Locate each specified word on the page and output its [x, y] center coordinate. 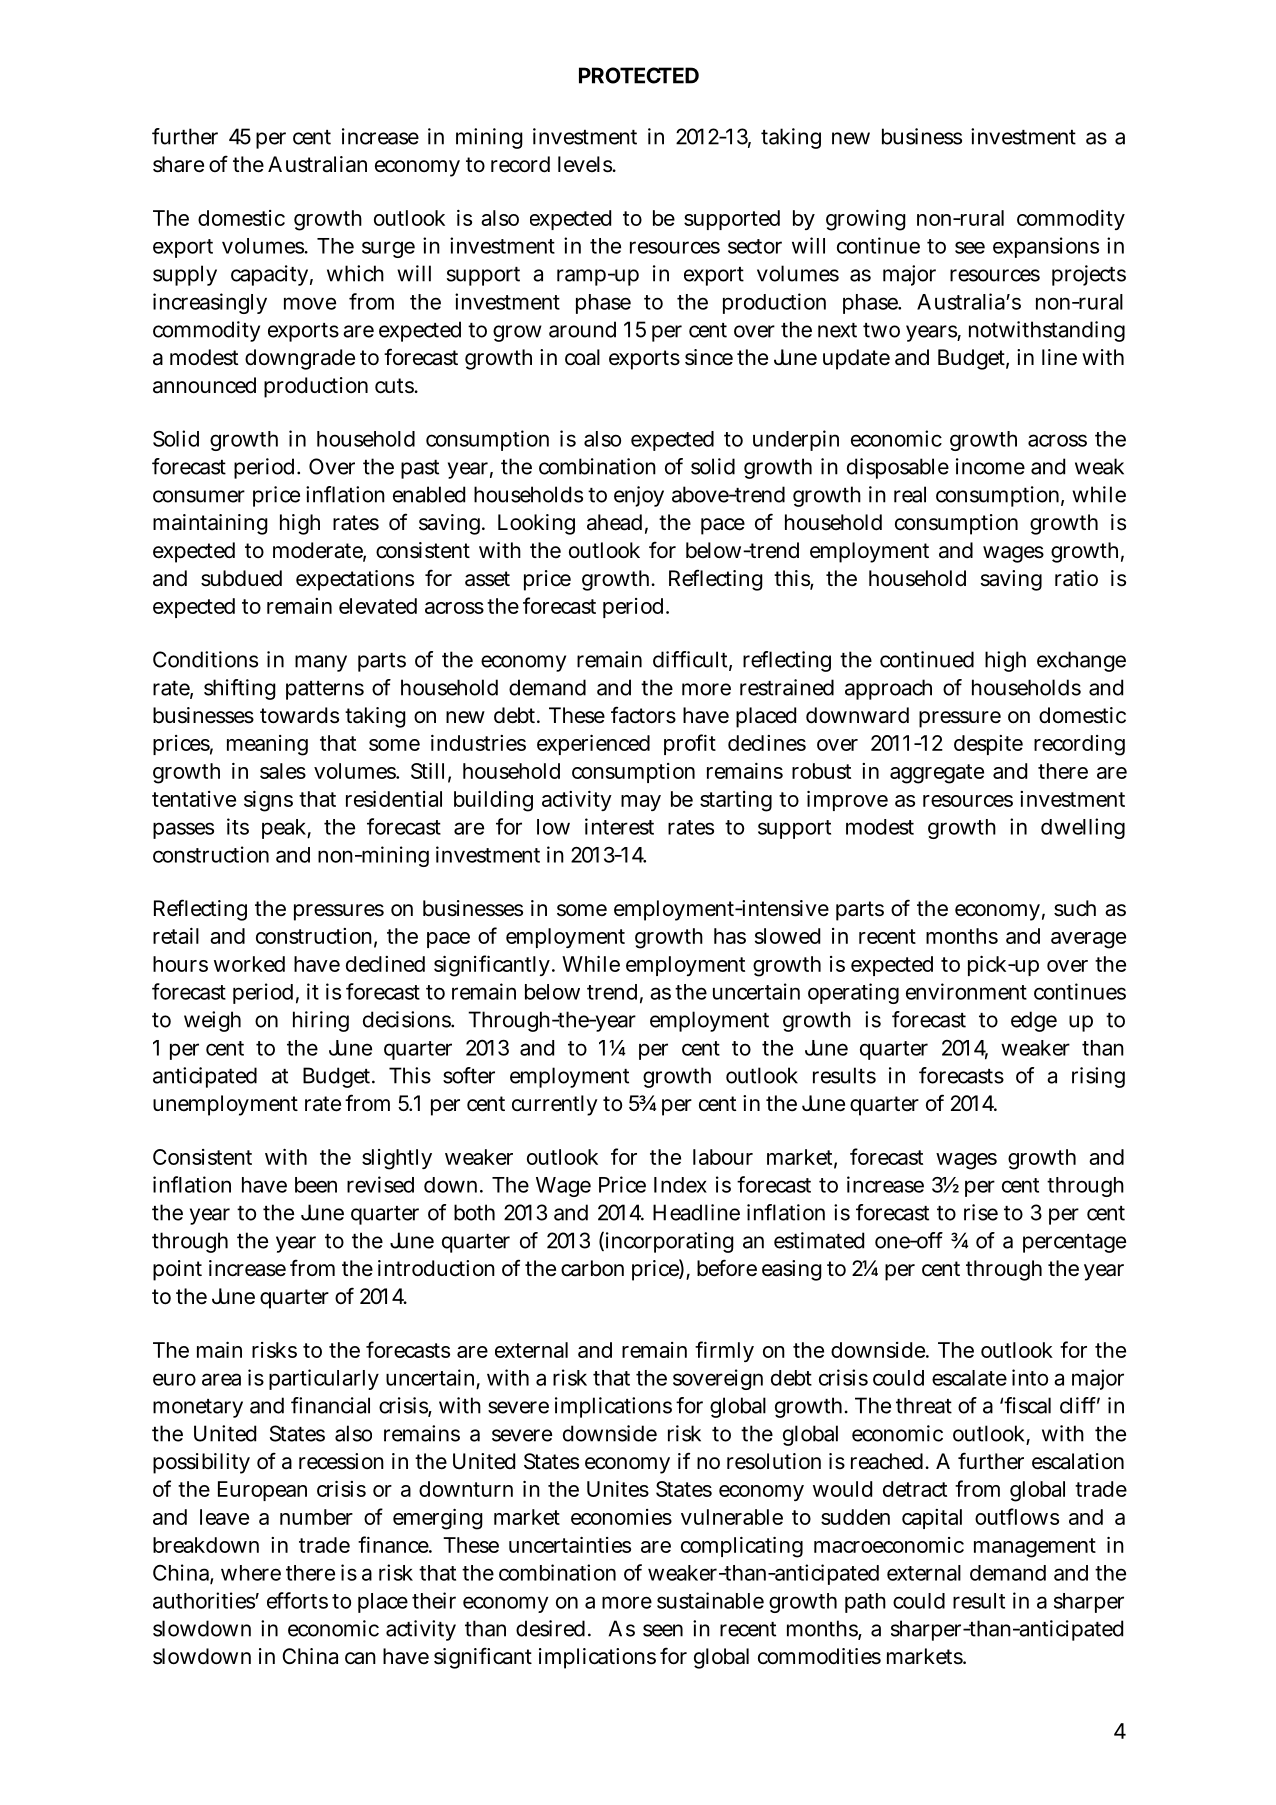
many [321, 663]
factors [643, 715]
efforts [297, 1600]
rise [981, 1212]
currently [555, 1105]
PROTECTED [639, 75]
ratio [1076, 578]
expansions [1046, 247]
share [178, 164]
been [316, 1185]
